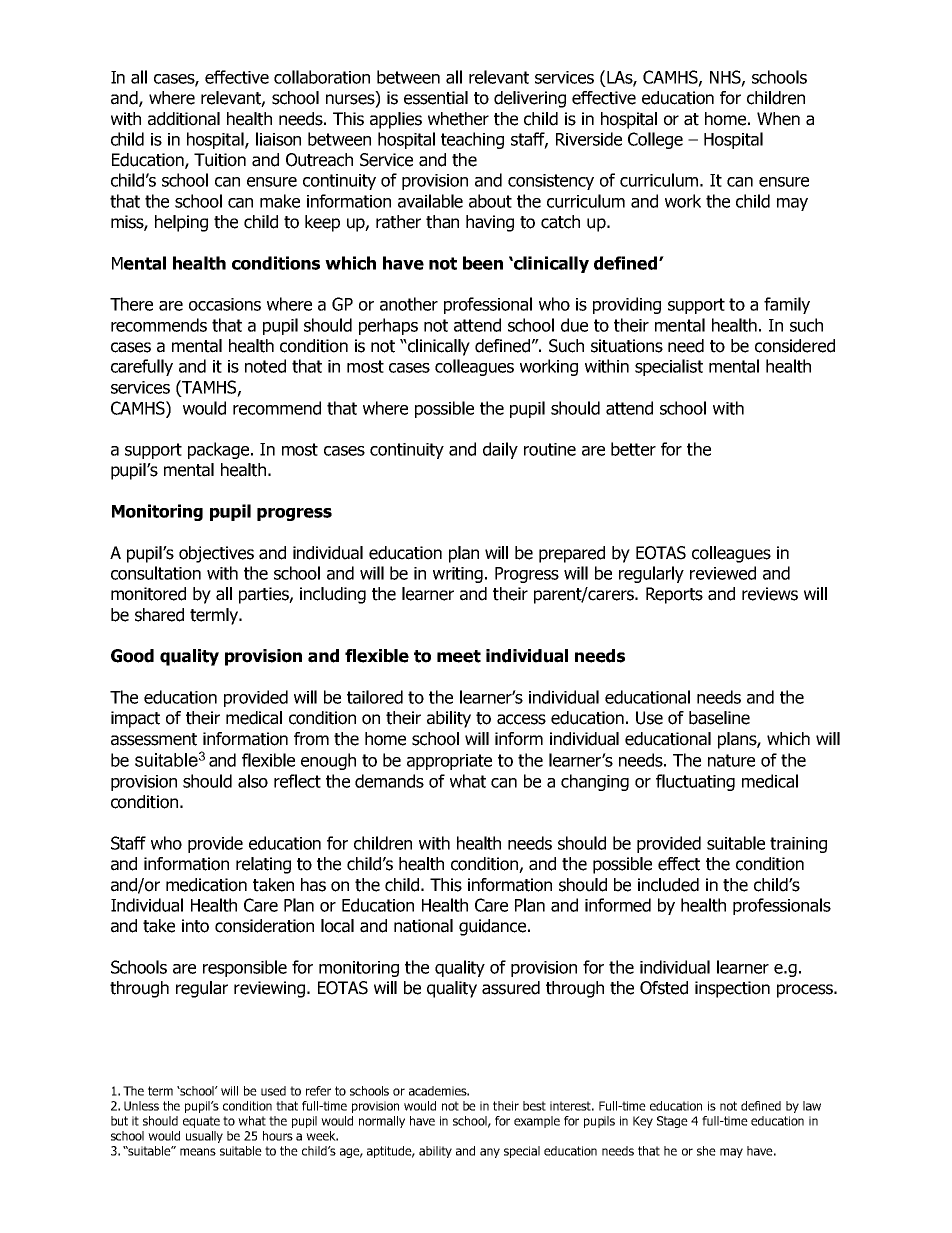  I want to click on daily, so click(500, 450).
